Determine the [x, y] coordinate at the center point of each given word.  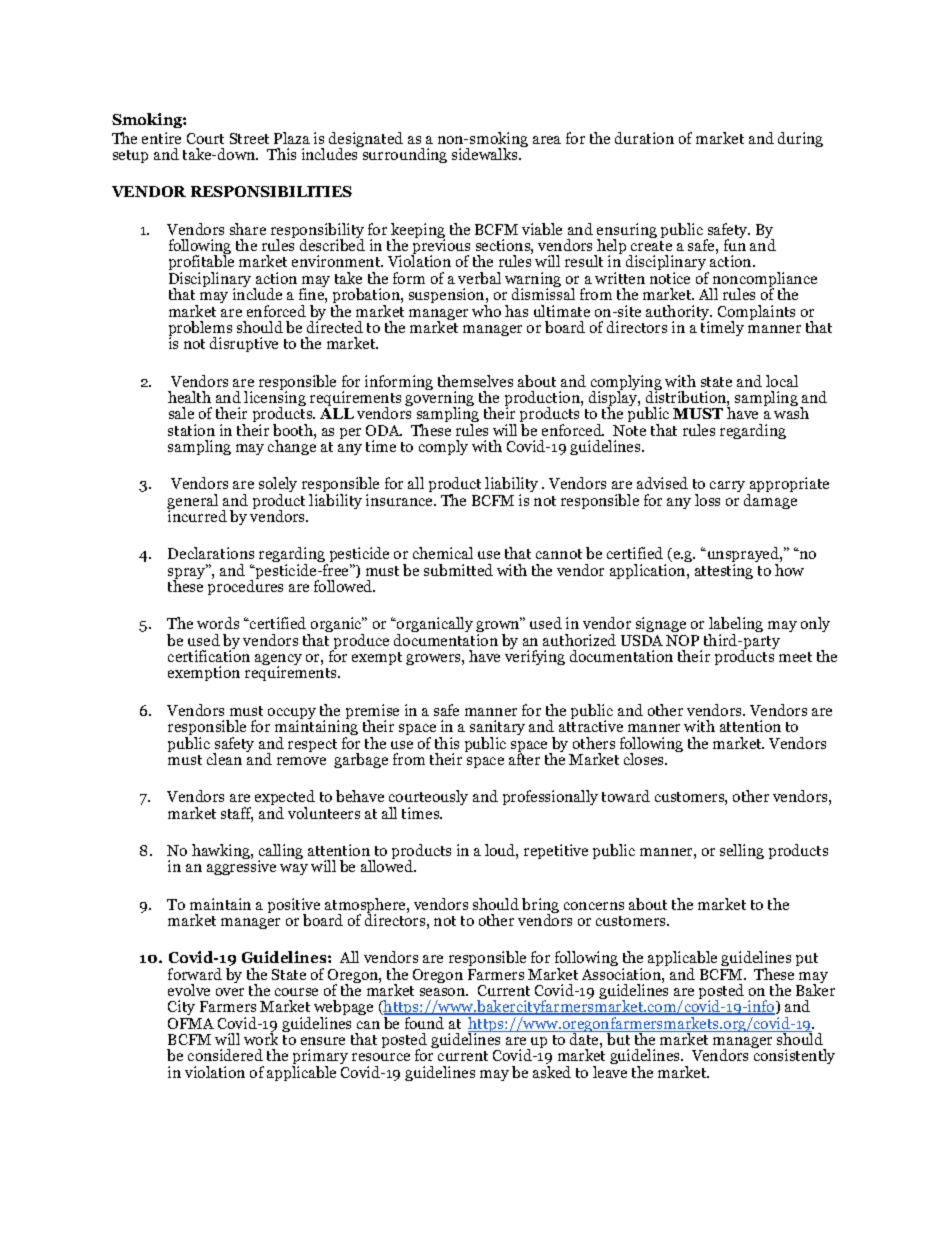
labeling [735, 626]
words [218, 623]
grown [498, 628]
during [800, 139]
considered [225, 1055]
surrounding [403, 154]
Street [249, 138]
